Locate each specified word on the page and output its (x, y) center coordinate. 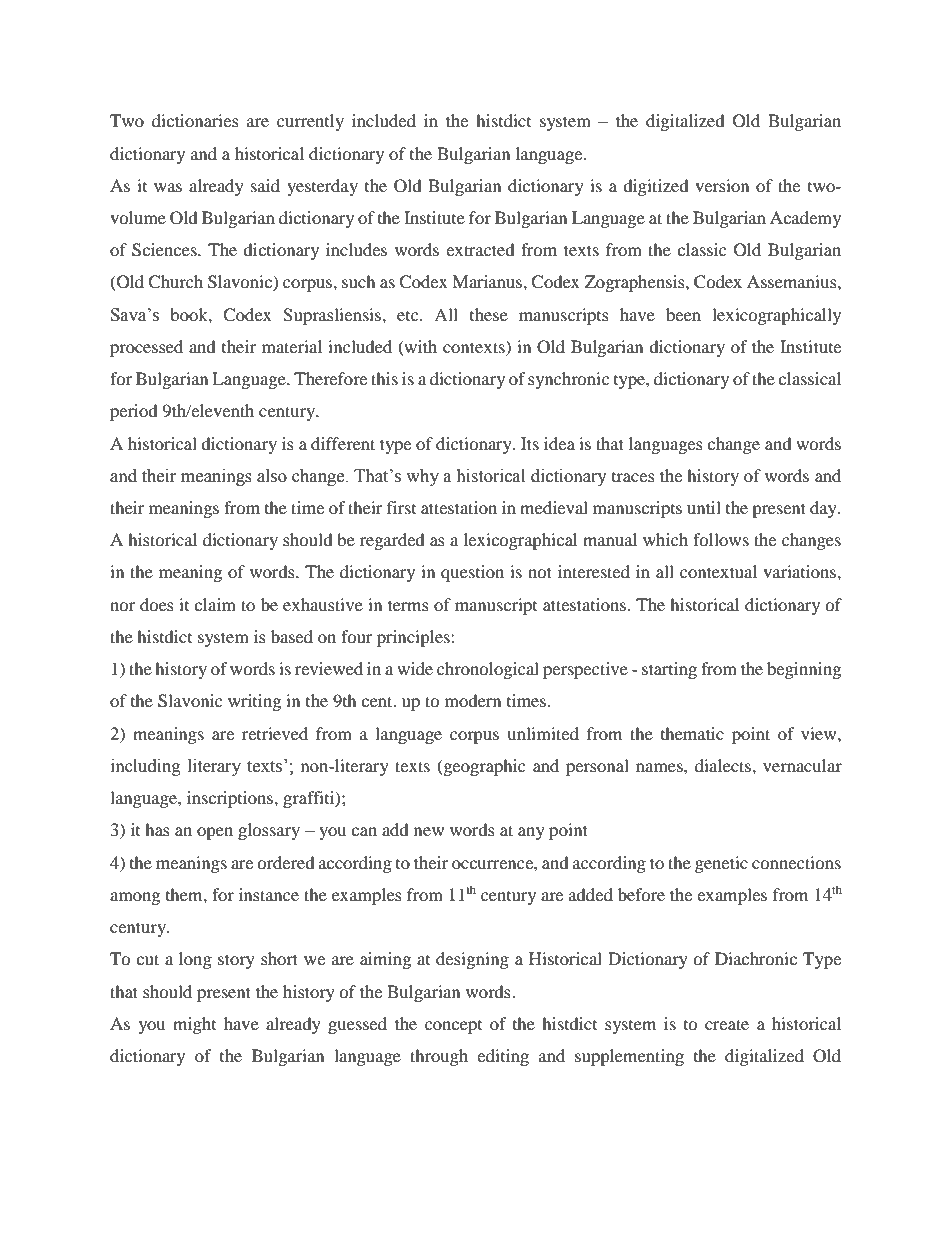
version (722, 185)
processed (146, 348)
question (472, 573)
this (384, 378)
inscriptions (231, 799)
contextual (718, 571)
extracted (480, 249)
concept (453, 1027)
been (683, 314)
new (429, 831)
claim (215, 604)
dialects (724, 765)
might (194, 1025)
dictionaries (195, 120)
